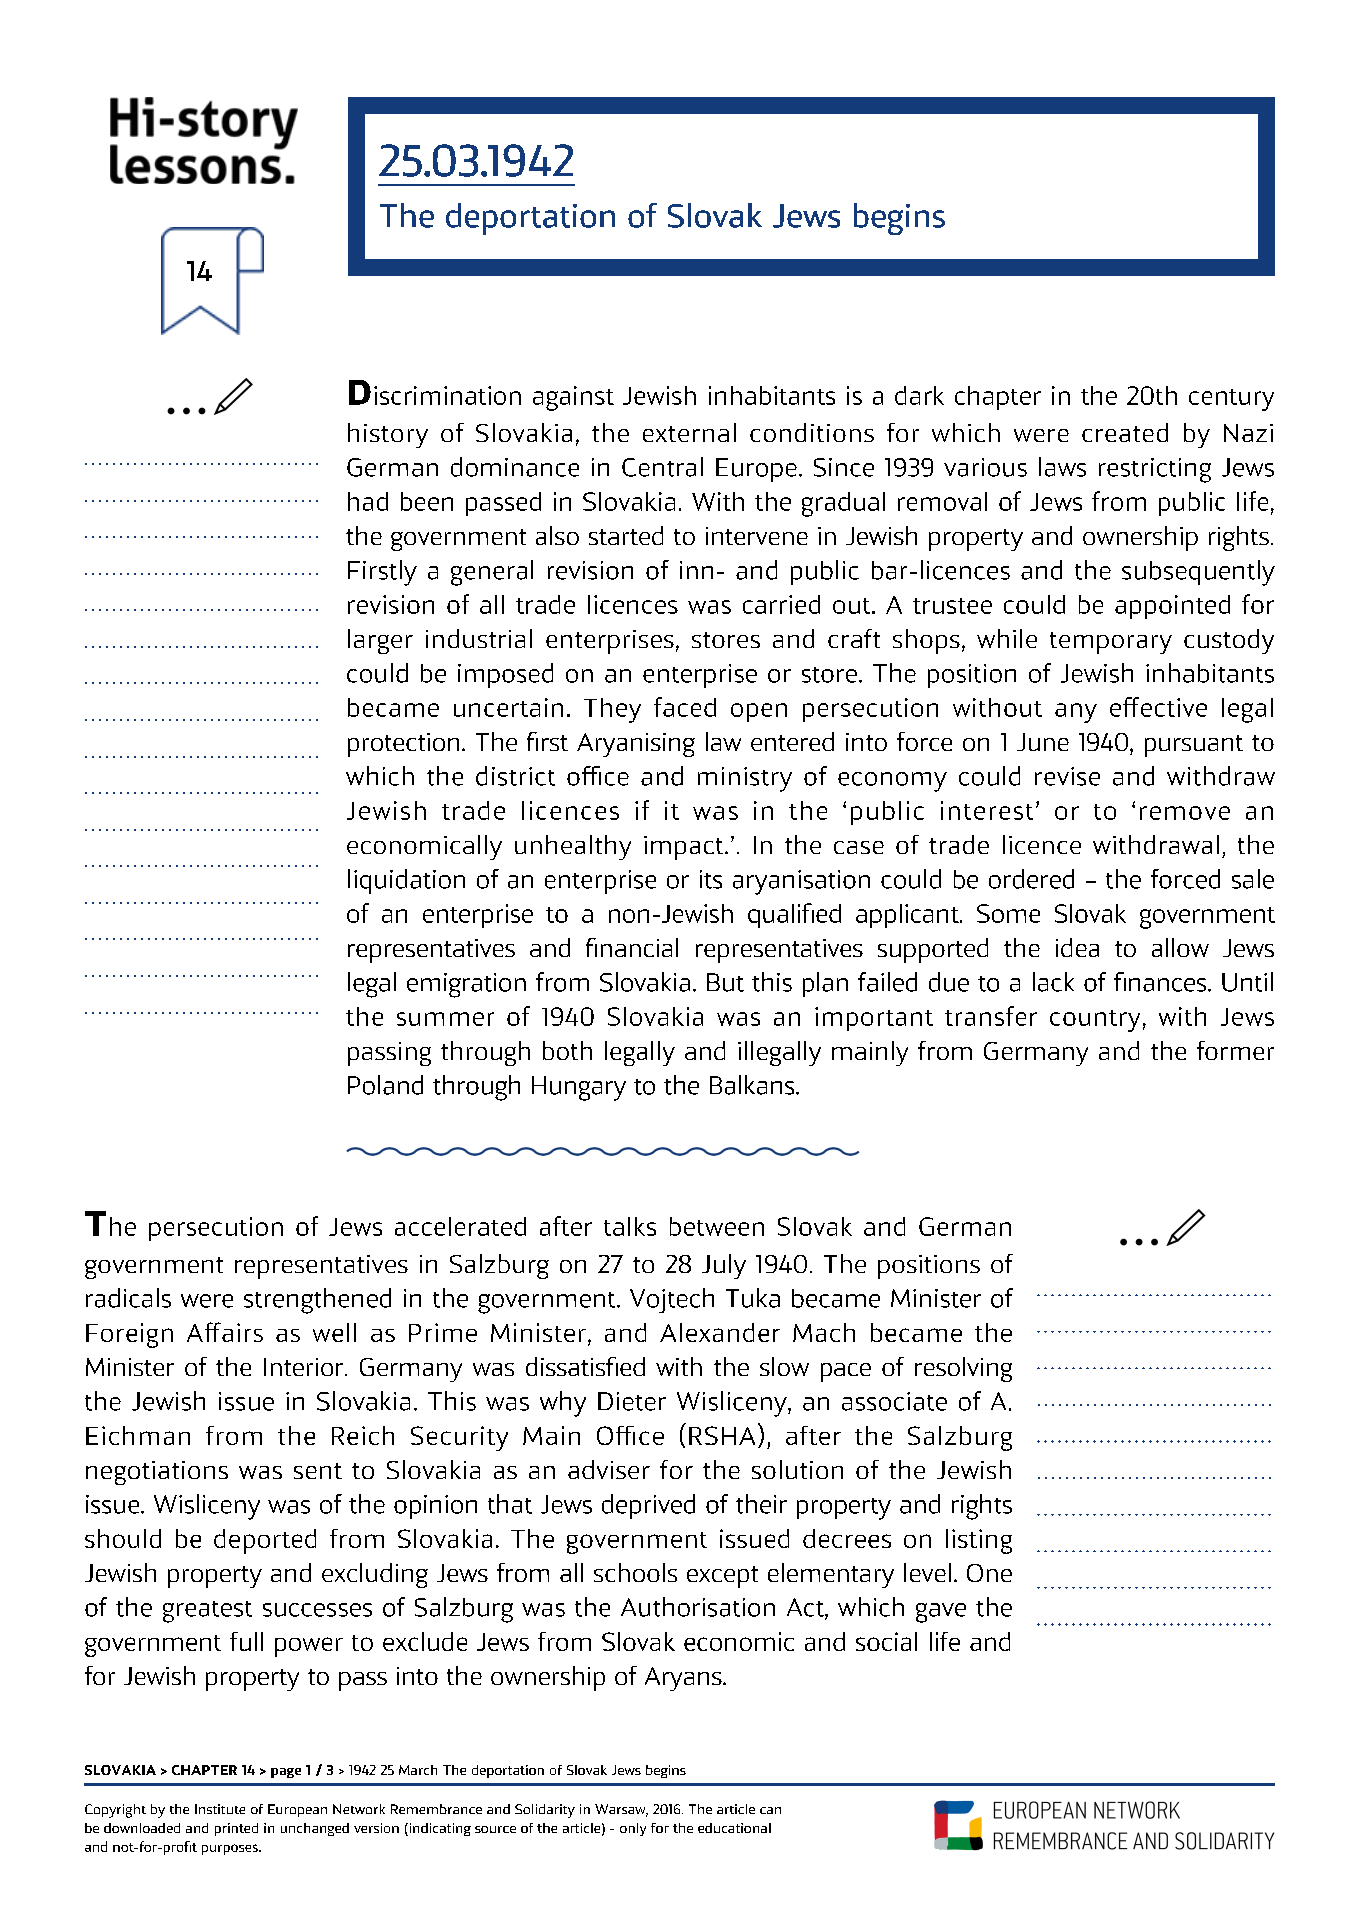  Describe the element at coordinates (385, 1085) in the image. I see `Poland` at that location.
